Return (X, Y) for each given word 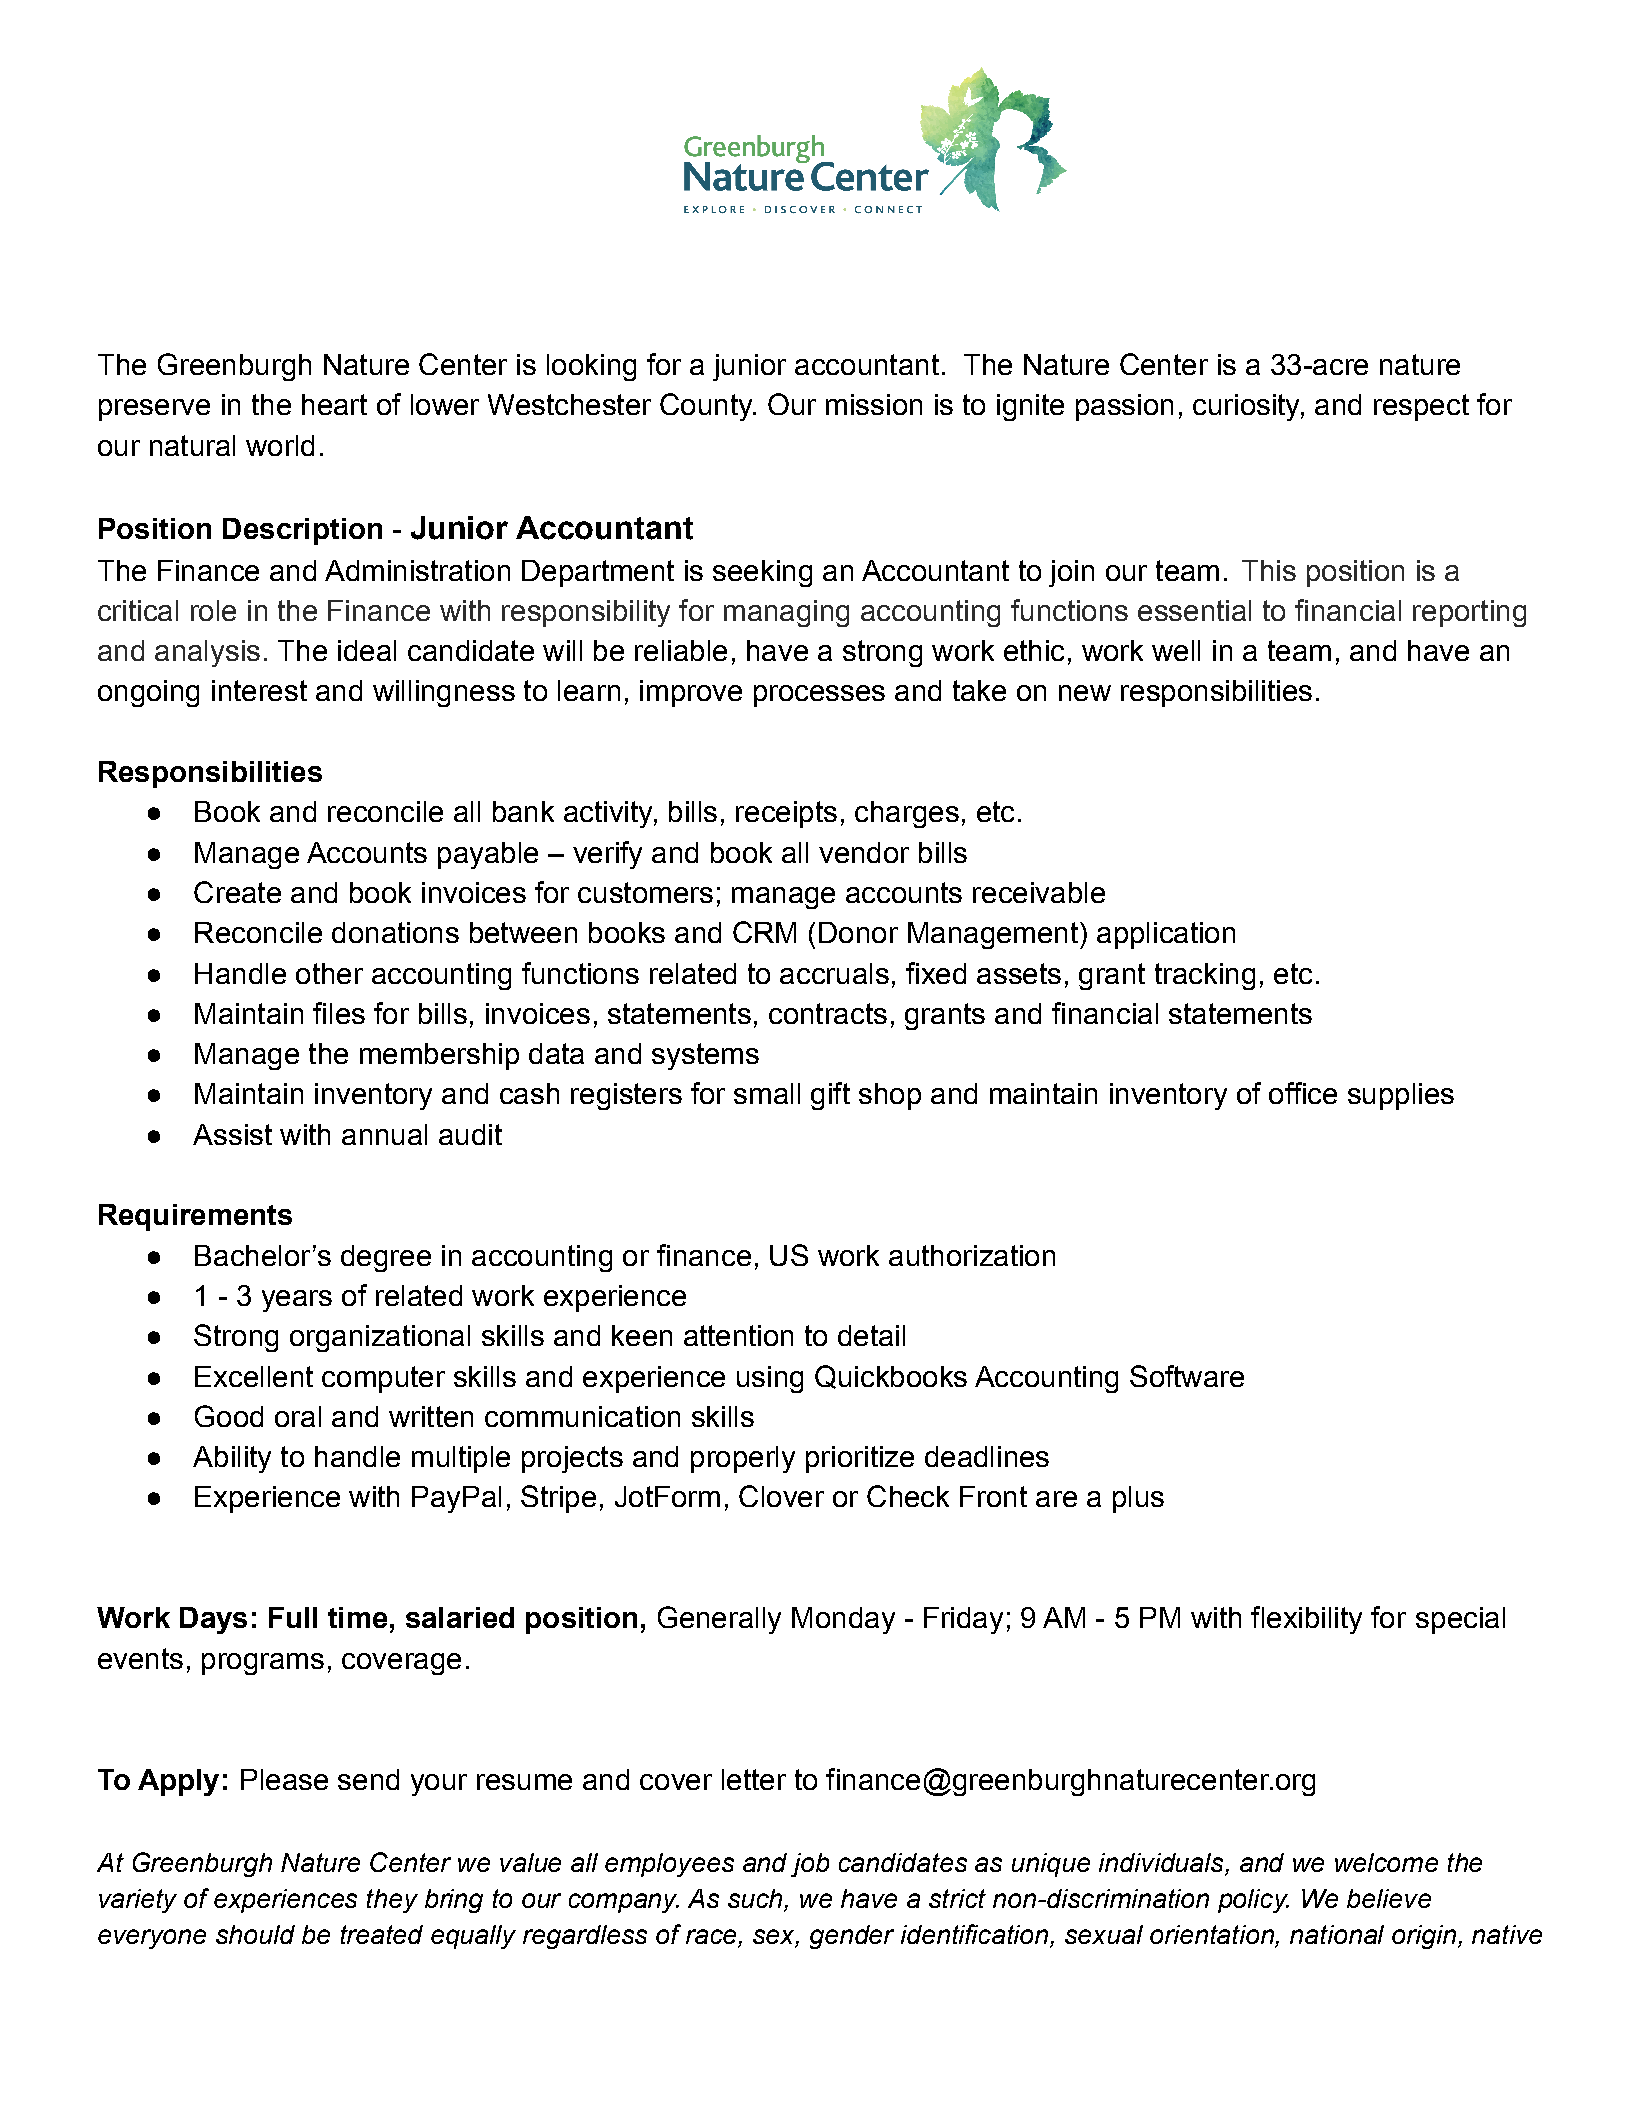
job (810, 1865)
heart (334, 404)
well (1176, 650)
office (1303, 1093)
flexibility (1306, 1620)
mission (874, 404)
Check (908, 1496)
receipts (786, 814)
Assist (232, 1134)
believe (1389, 1898)
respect (1421, 407)
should (255, 1934)
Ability (232, 1459)
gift (830, 1096)
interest (259, 690)
